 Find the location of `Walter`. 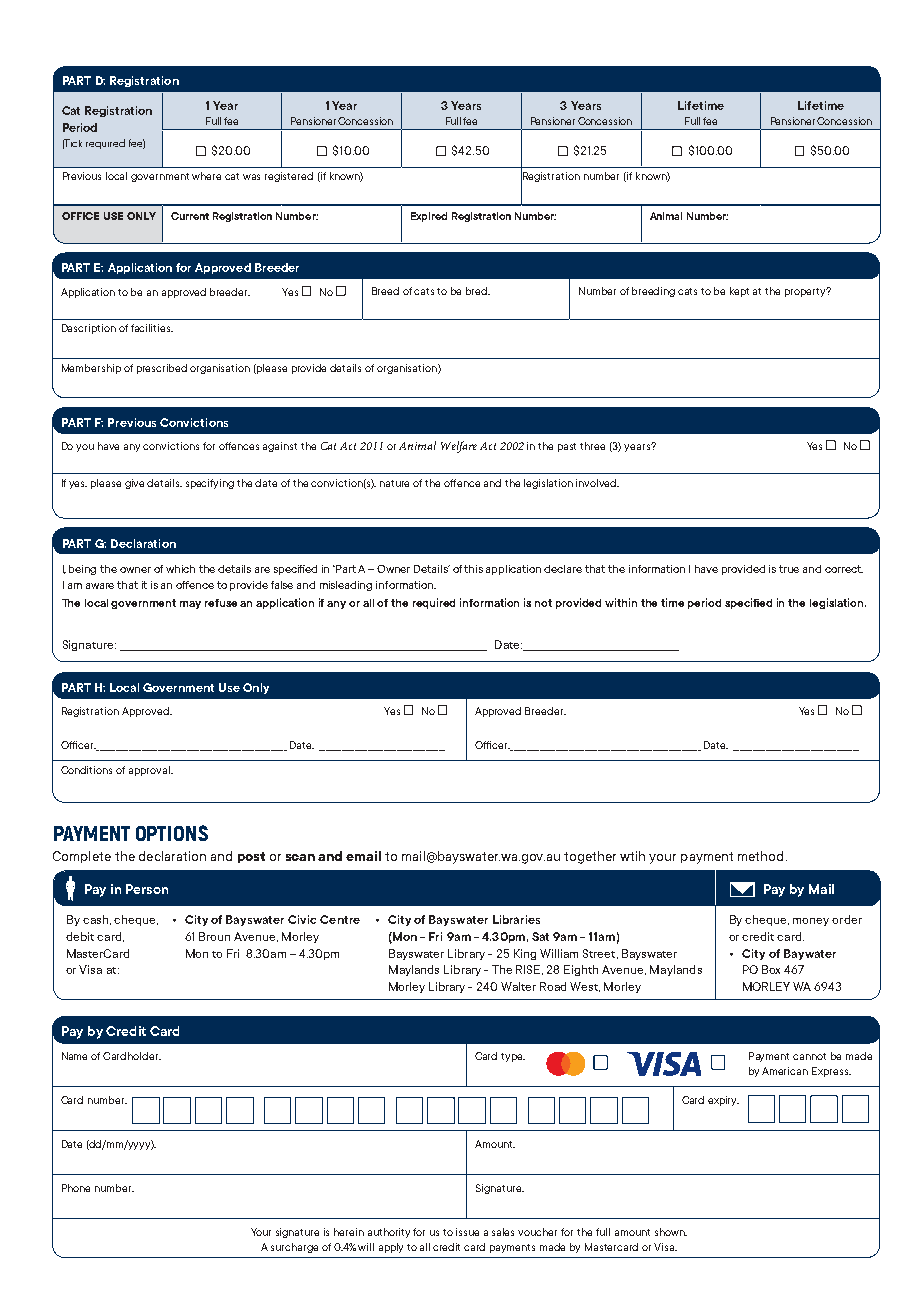

Walter is located at coordinates (518, 986).
